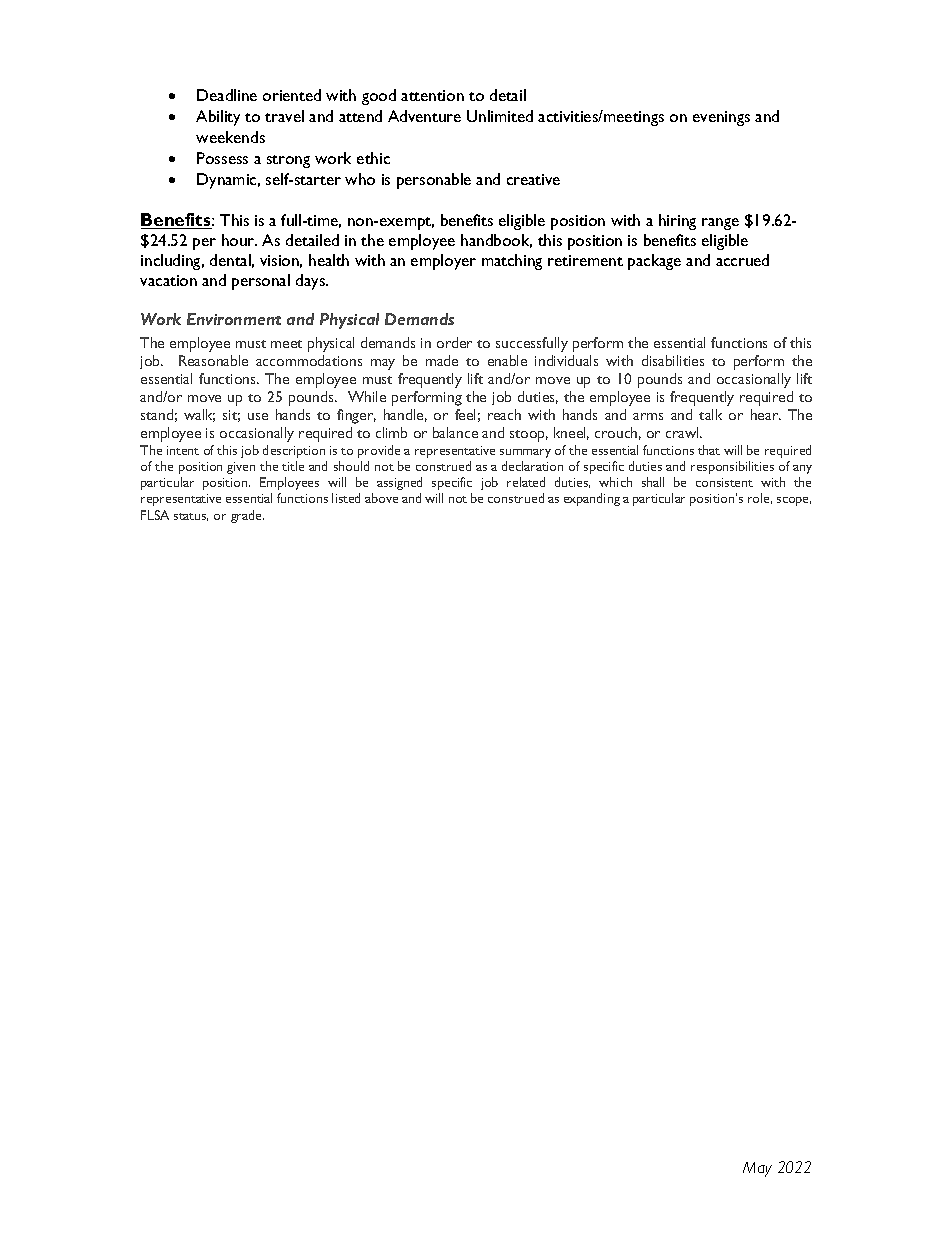 Image resolution: width=952 pixels, height=1233 pixels. Describe the element at coordinates (500, 116) in the screenshot. I see `Unlimited` at that location.
